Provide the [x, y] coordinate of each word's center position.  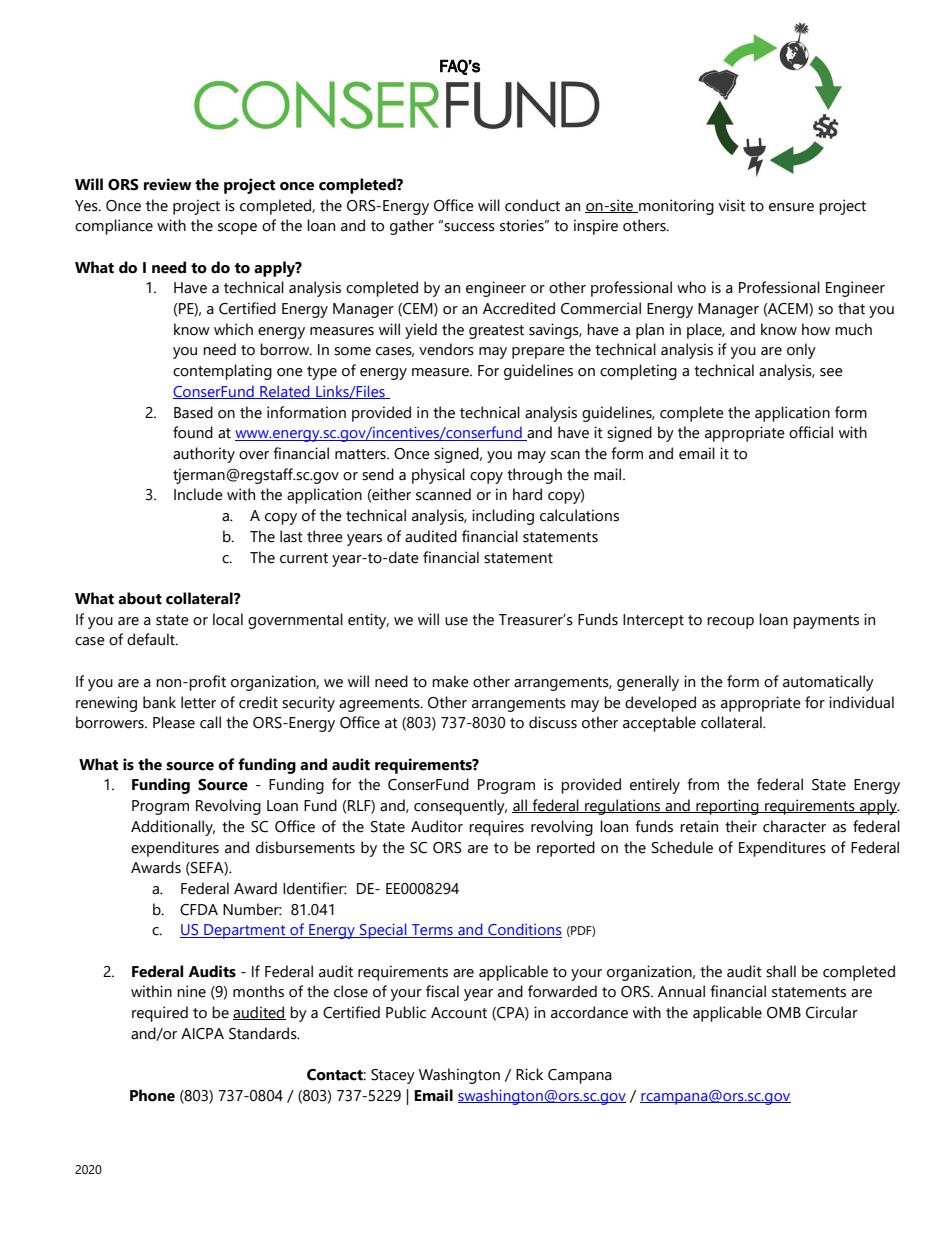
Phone [152, 1095]
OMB [784, 1013]
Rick [529, 1074]
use [456, 621]
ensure [791, 207]
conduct [532, 205]
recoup [730, 623]
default [152, 639]
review [167, 184]
